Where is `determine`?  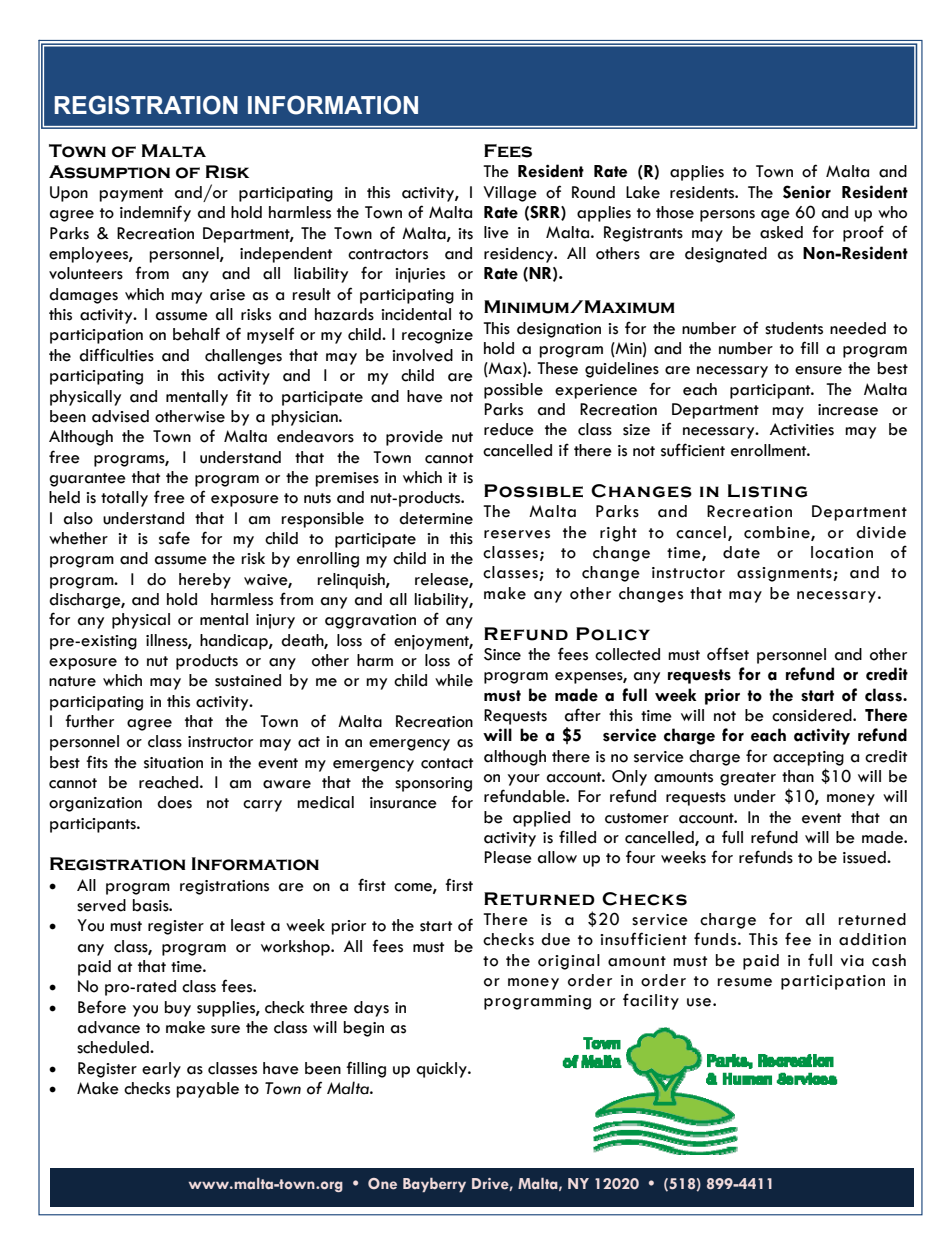
determine is located at coordinates (436, 518).
